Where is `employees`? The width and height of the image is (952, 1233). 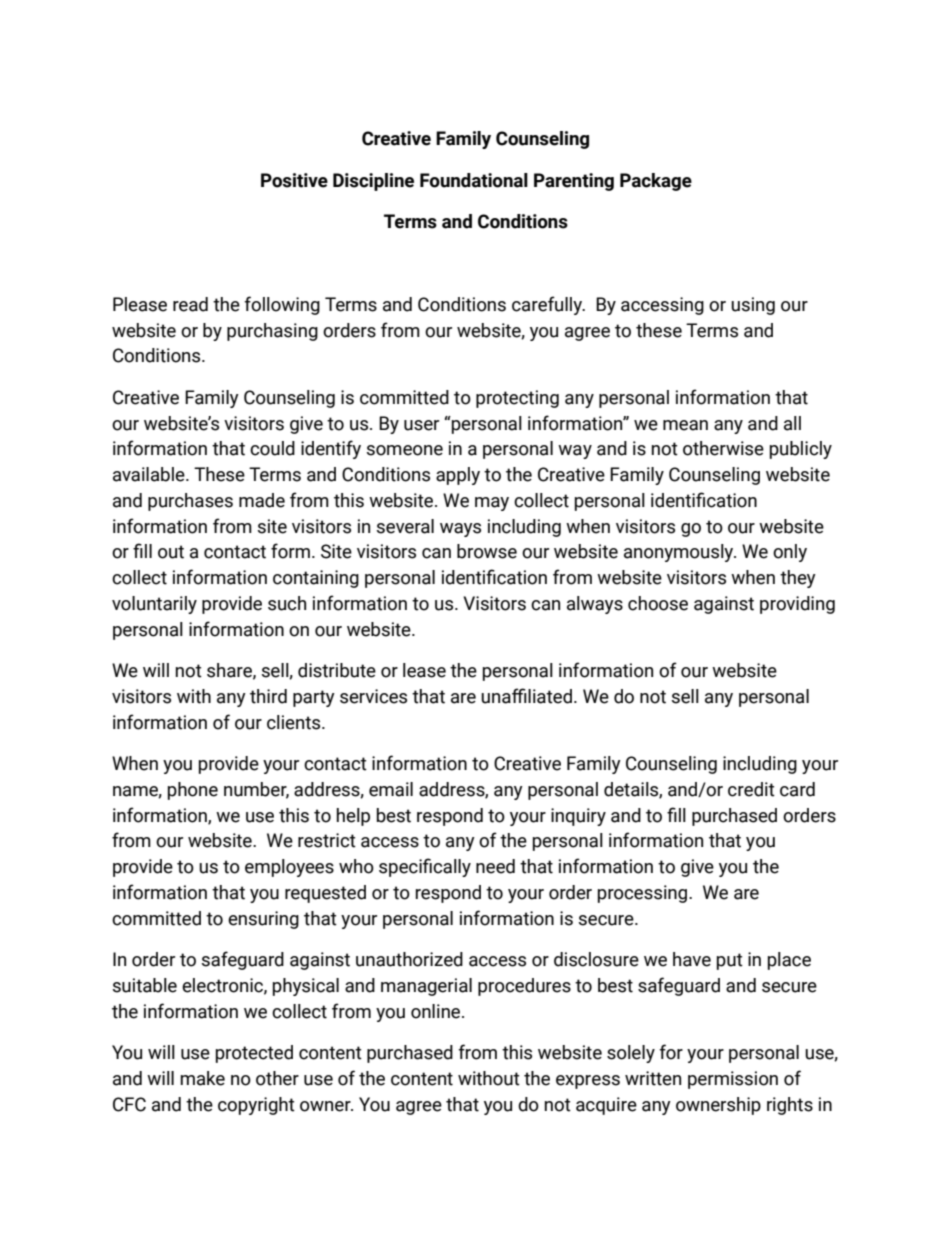
employees is located at coordinates (289, 868).
